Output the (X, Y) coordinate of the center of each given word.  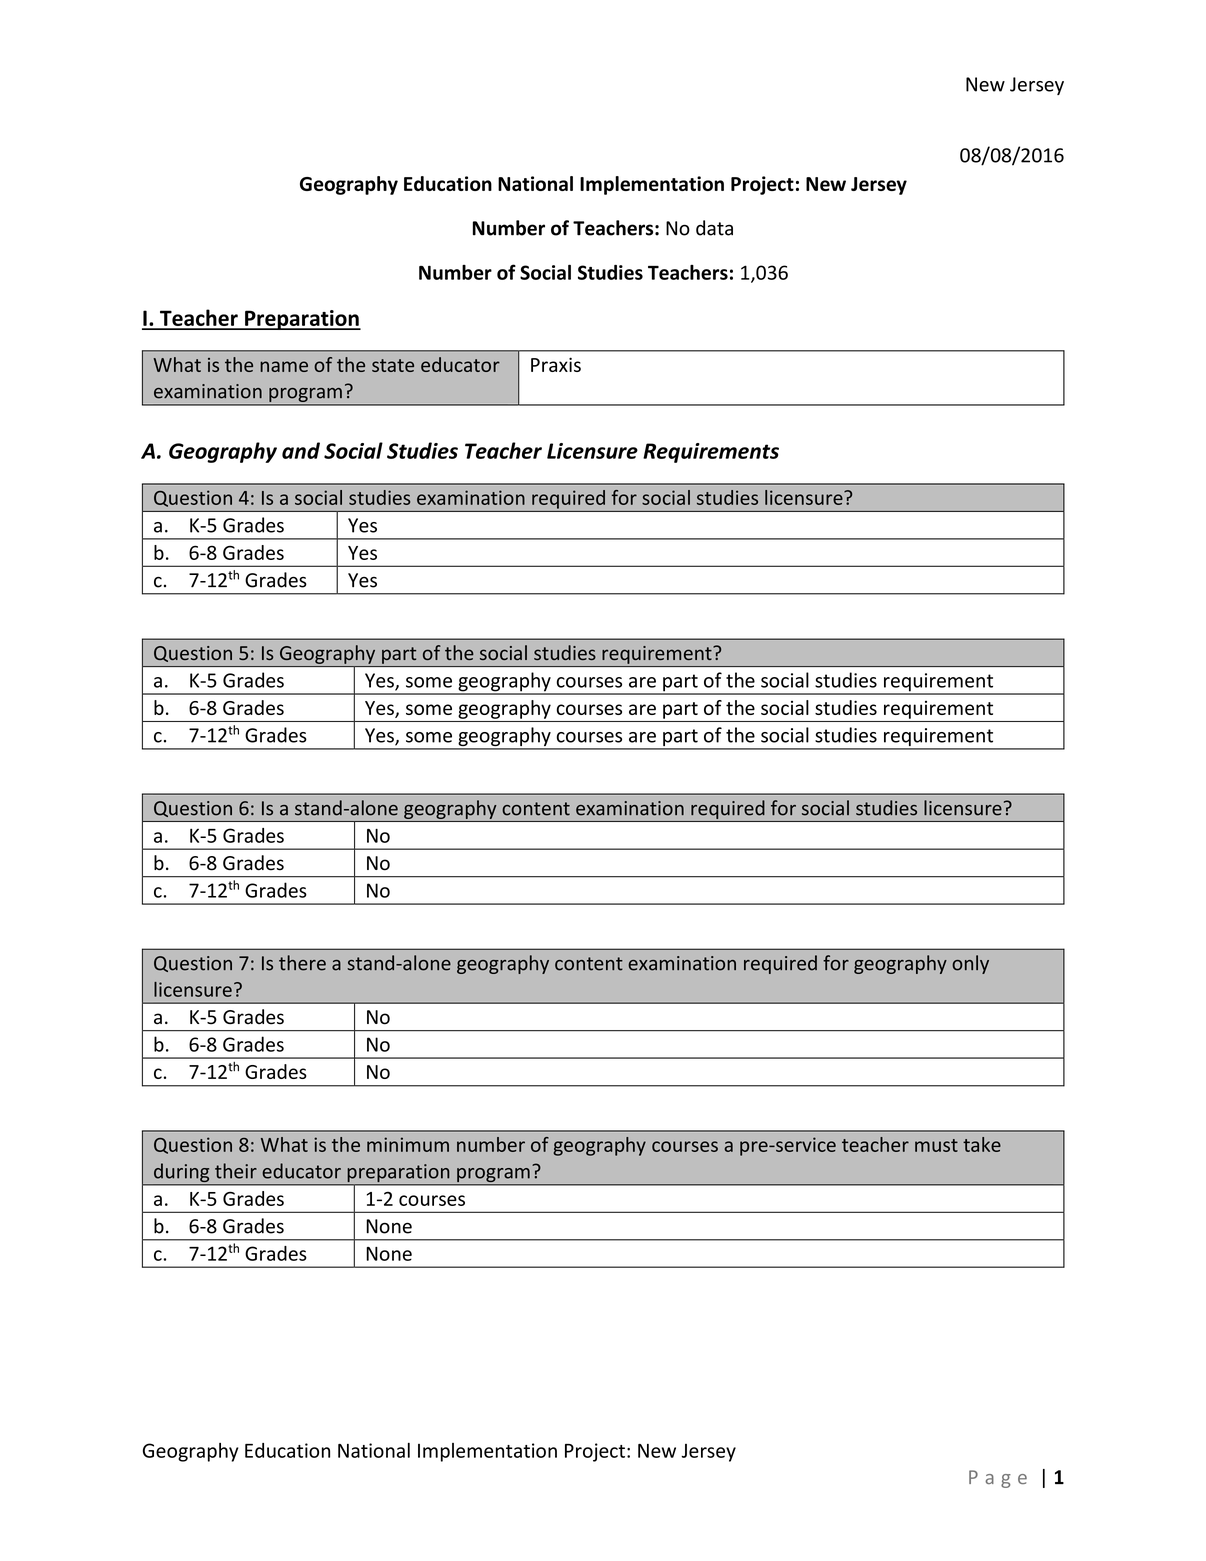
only (970, 964)
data (714, 228)
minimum (408, 1144)
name (284, 366)
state (393, 365)
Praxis (556, 364)
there (302, 963)
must (936, 1145)
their (236, 1171)
